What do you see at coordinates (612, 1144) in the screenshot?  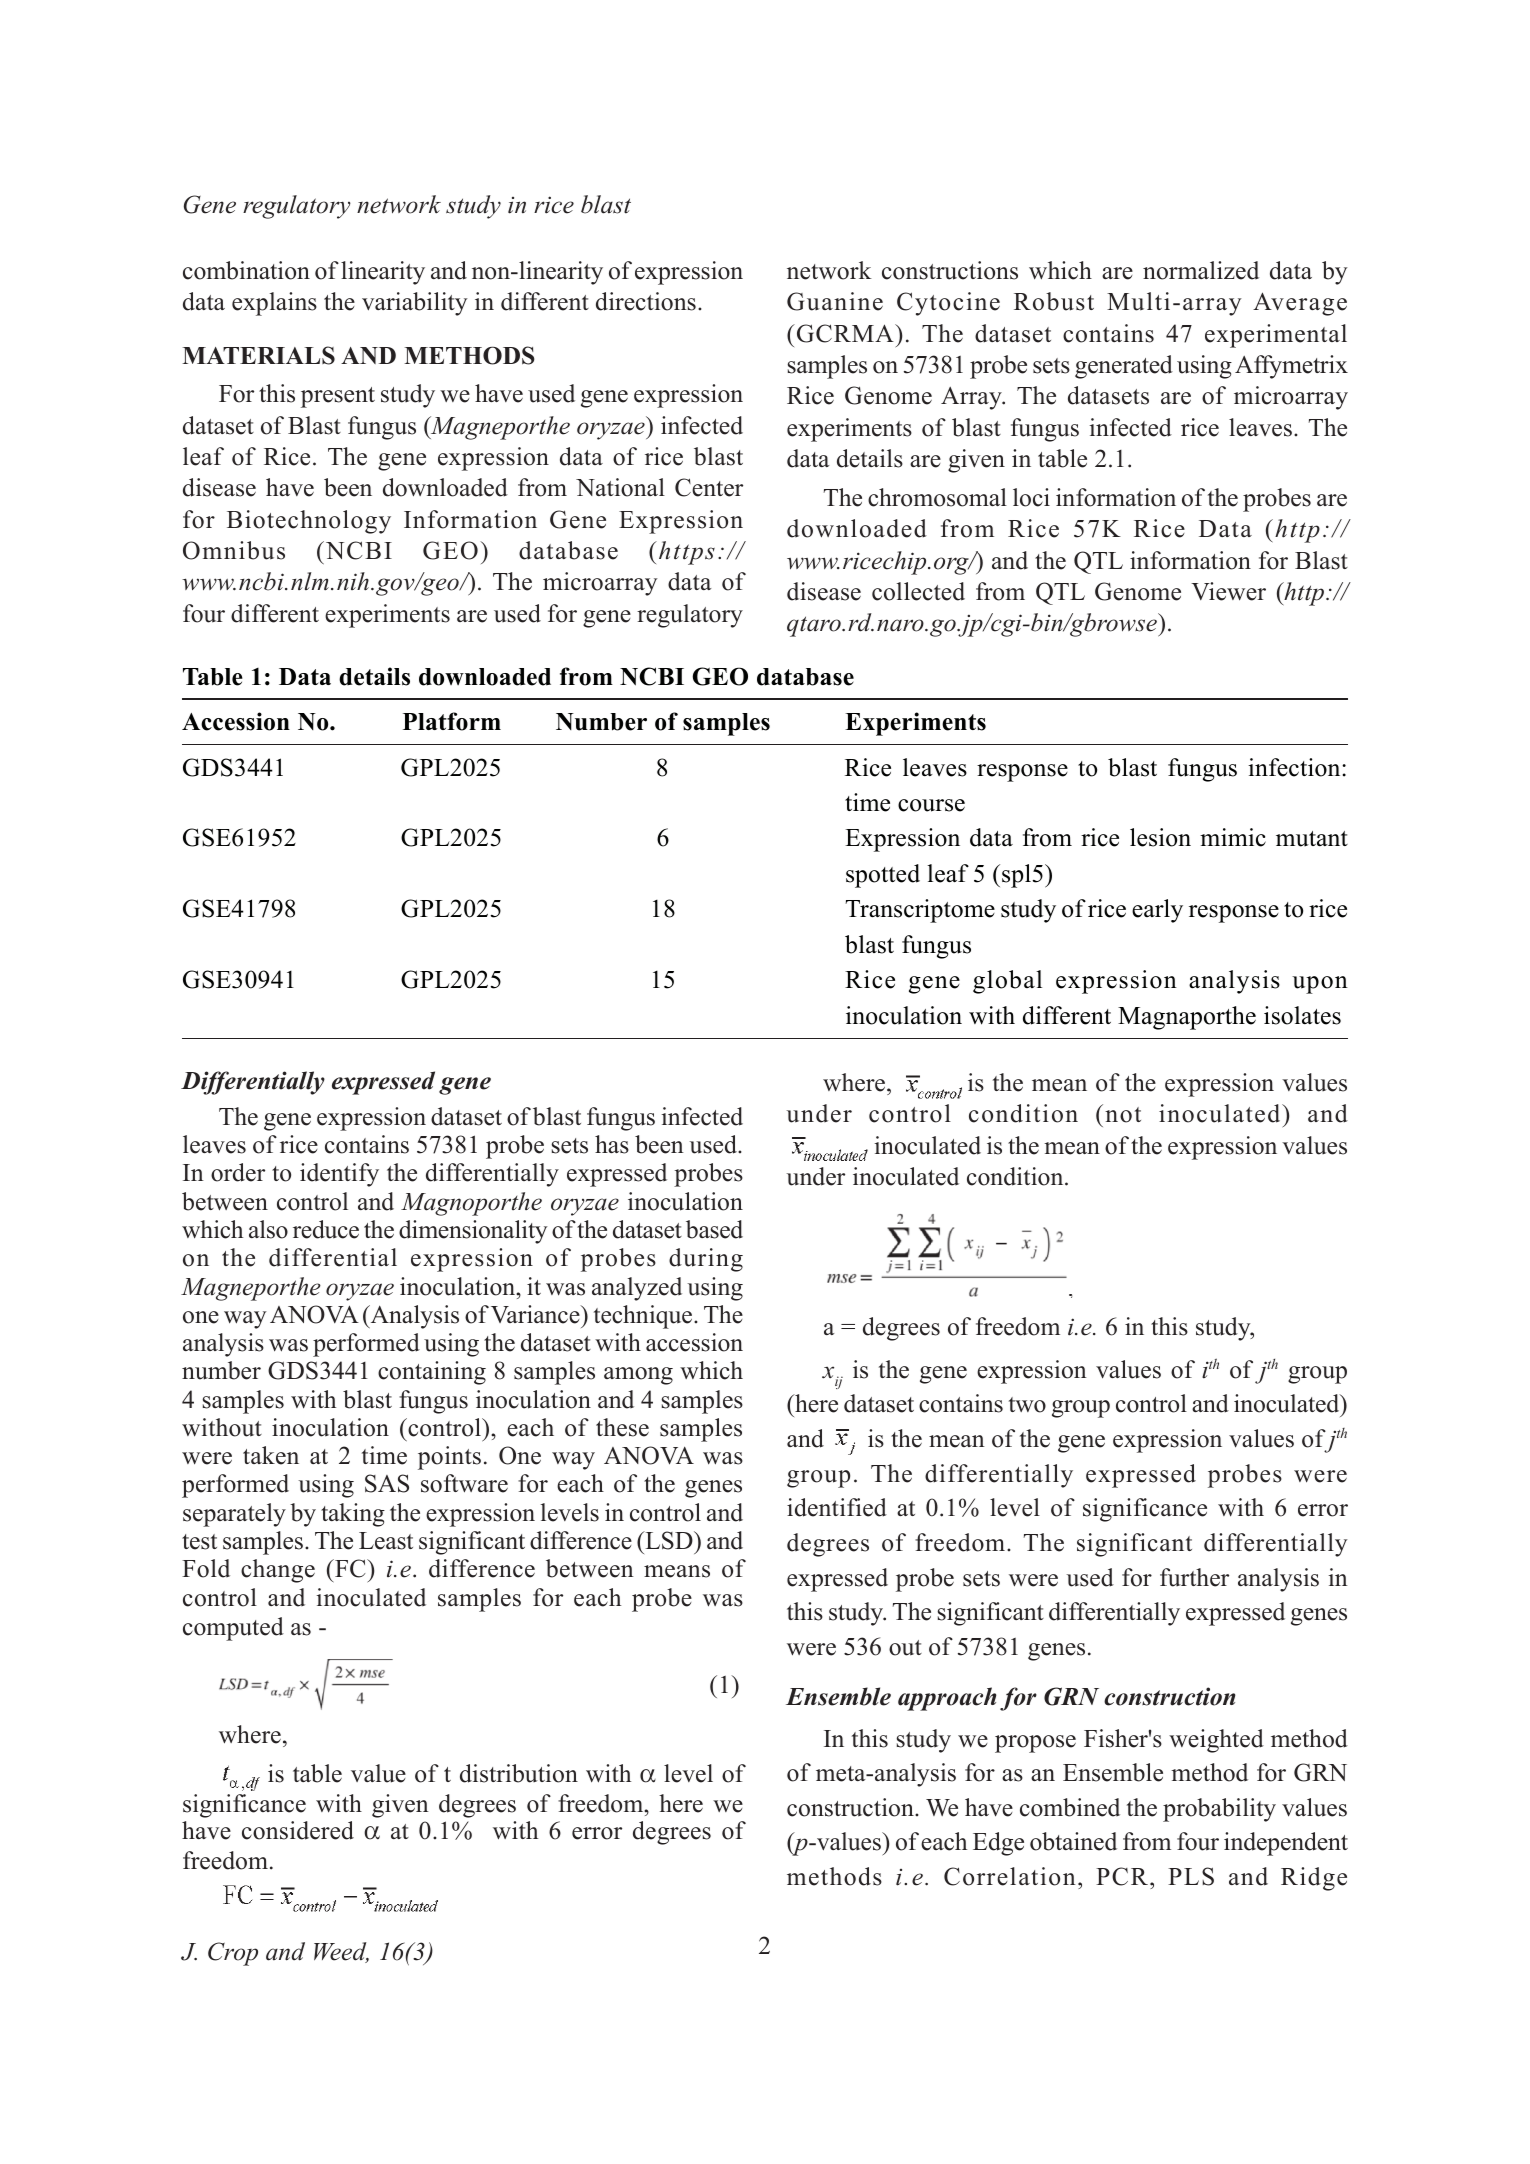 I see `has` at bounding box center [612, 1144].
